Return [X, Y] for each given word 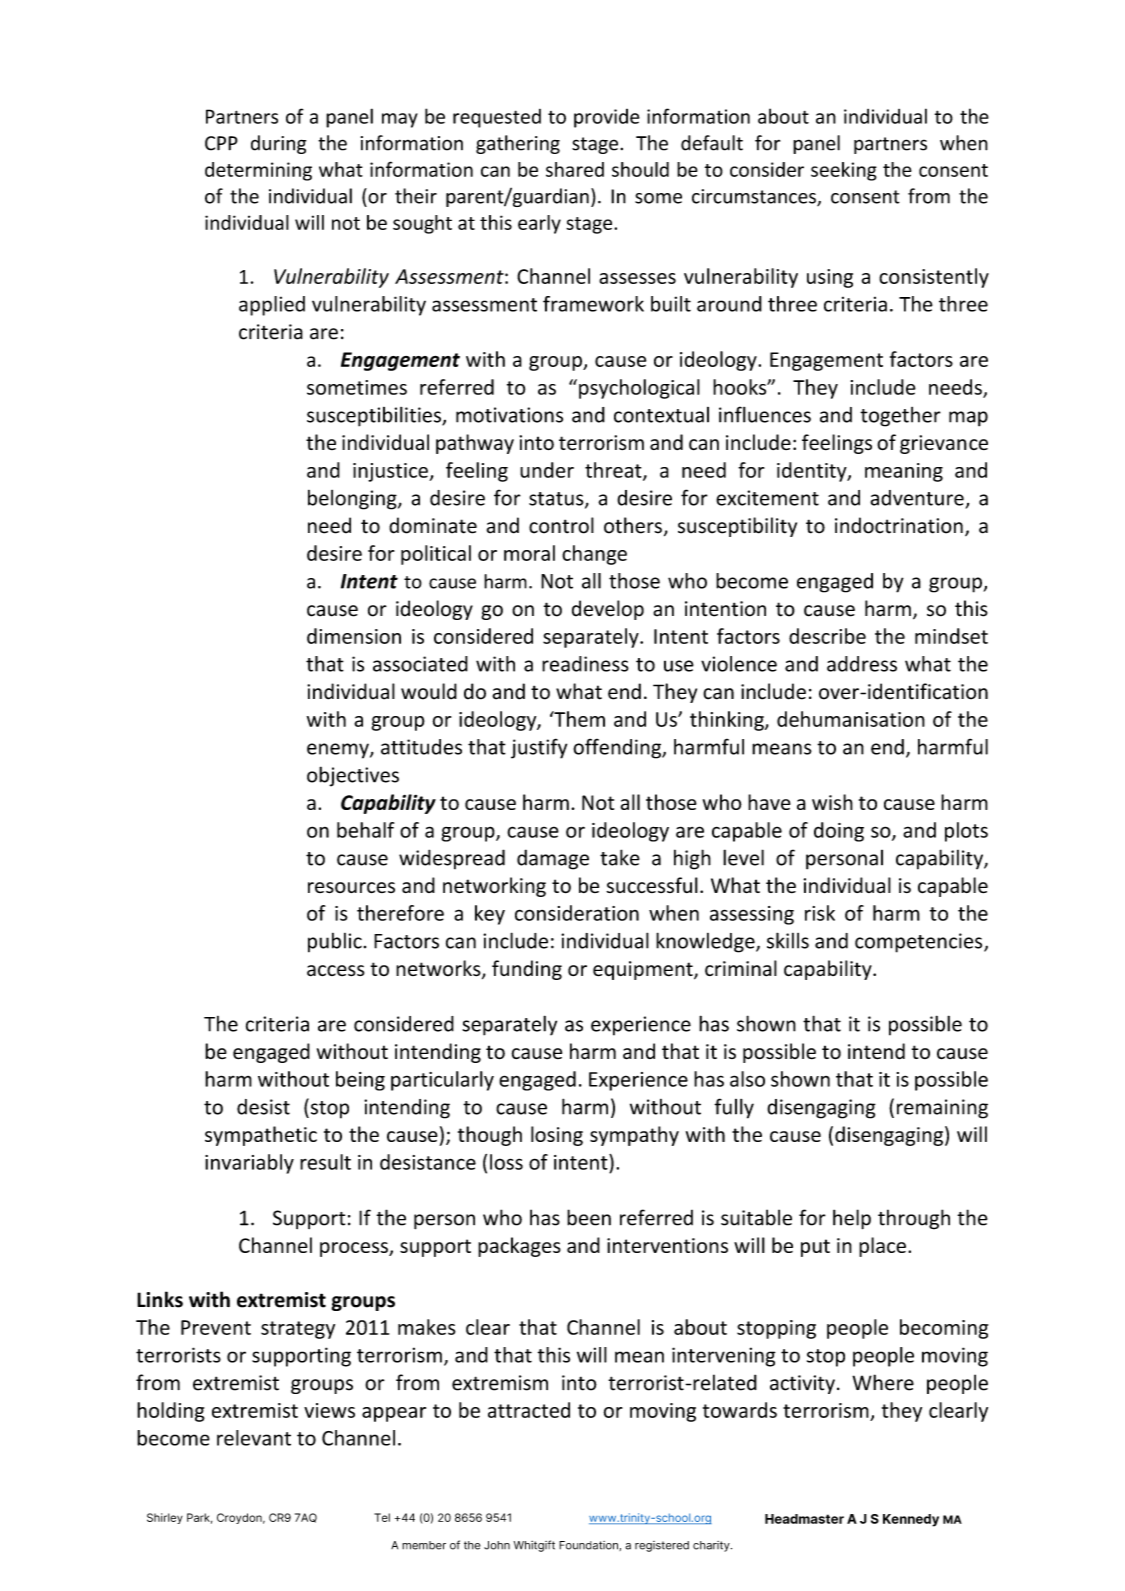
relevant [254, 1438]
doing [839, 832]
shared [575, 169]
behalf [365, 830]
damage [553, 859]
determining [258, 171]
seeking [844, 171]
